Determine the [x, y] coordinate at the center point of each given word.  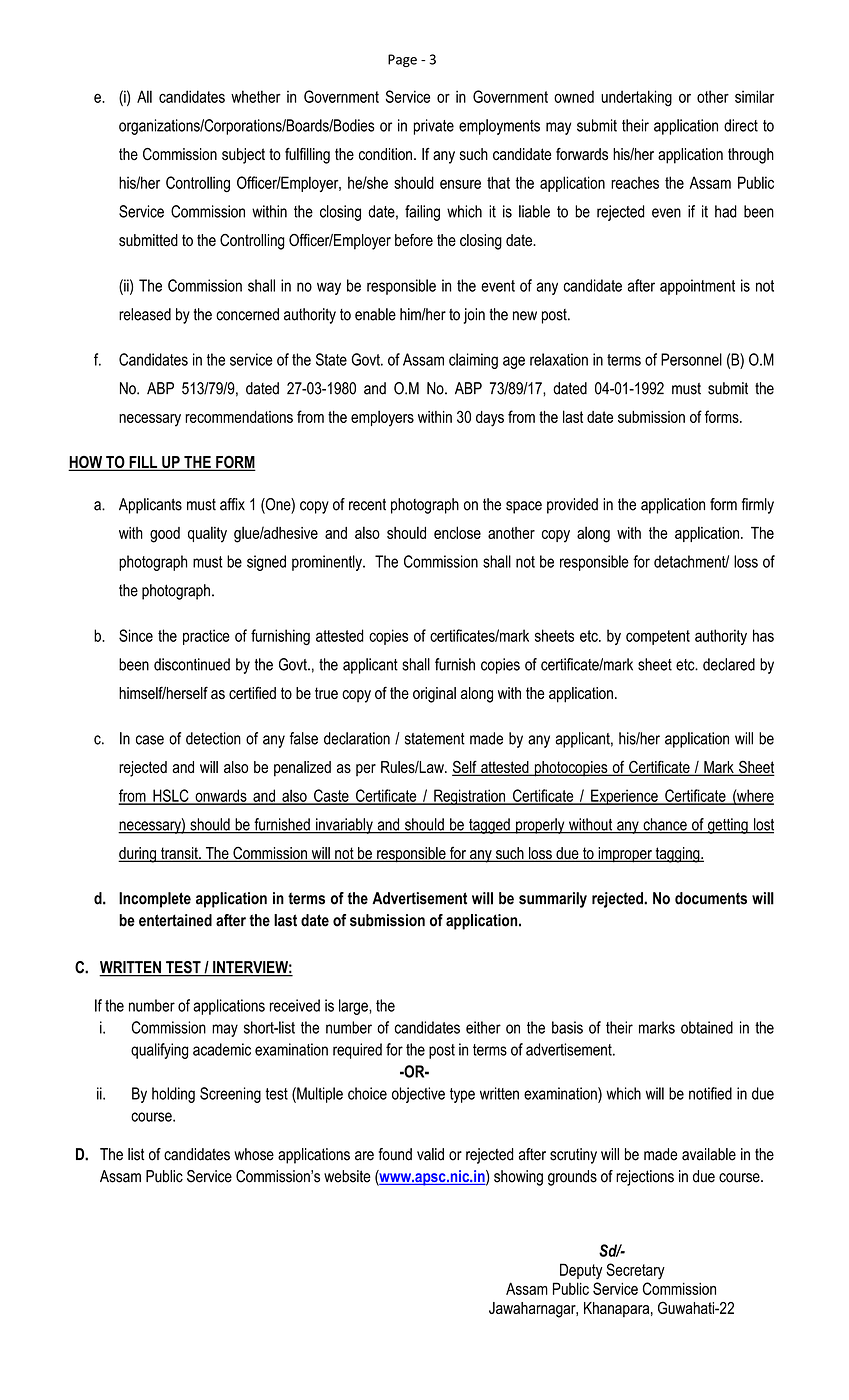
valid [430, 1154]
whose [254, 1154]
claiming [473, 361]
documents [711, 898]
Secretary [635, 1271]
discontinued [192, 664]
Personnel [691, 359]
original [434, 695]
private [434, 127]
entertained [175, 920]
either [483, 1027]
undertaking [636, 98]
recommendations [239, 417]
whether [256, 96]
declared [729, 664]
